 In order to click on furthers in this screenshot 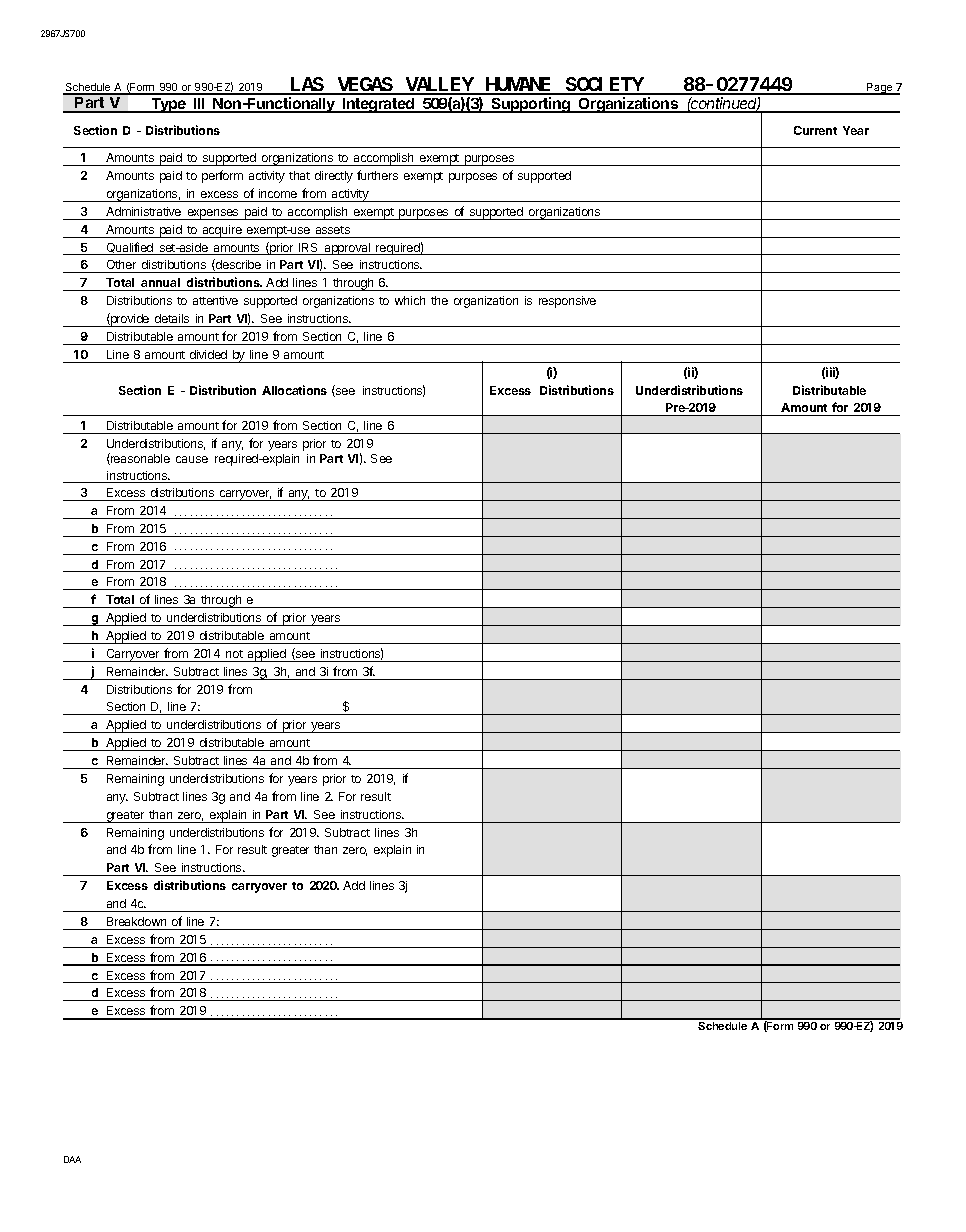, I will do `click(377, 175)`.
